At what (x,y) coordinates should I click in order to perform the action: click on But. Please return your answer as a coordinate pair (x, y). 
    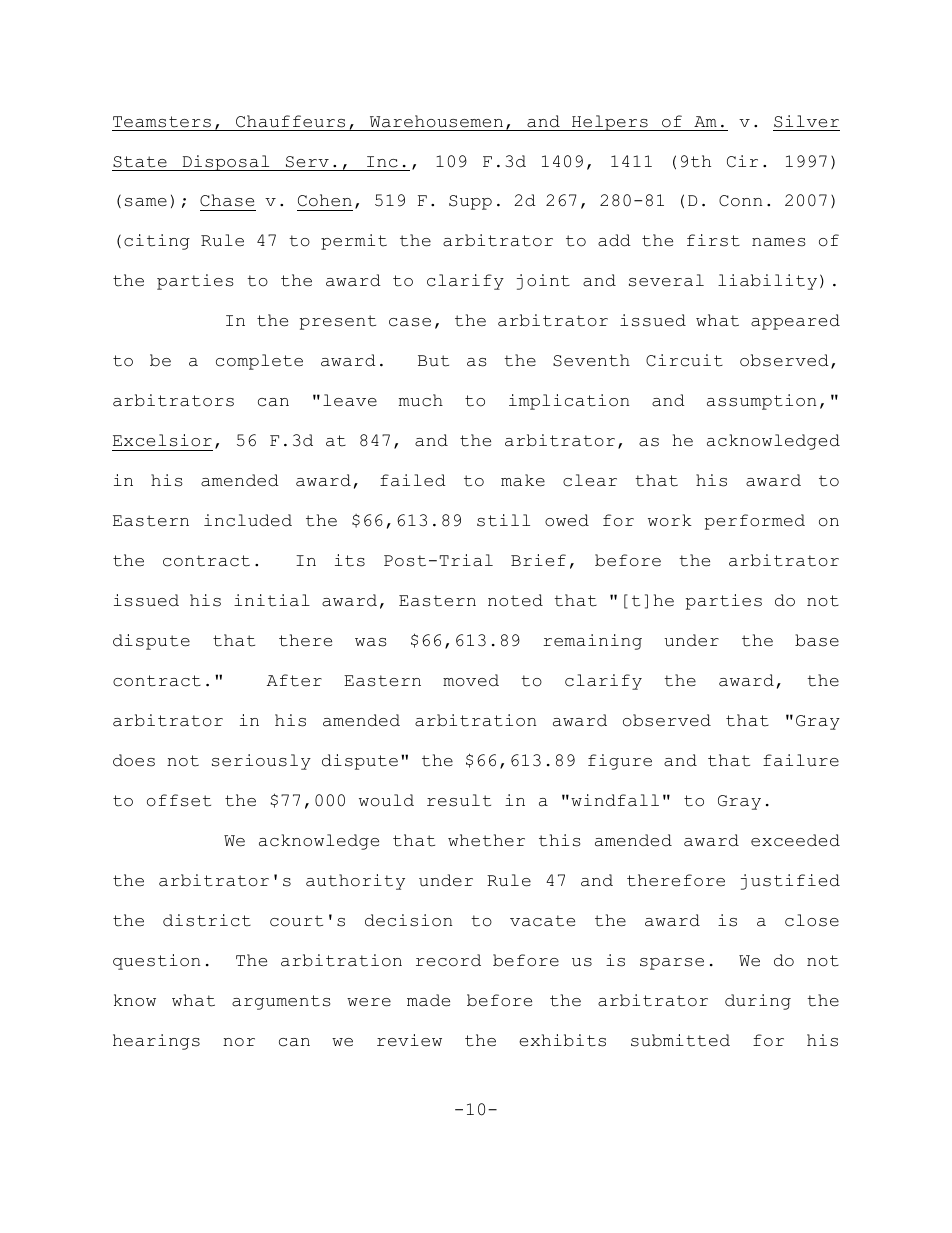
    Looking at the image, I should click on (433, 361).
